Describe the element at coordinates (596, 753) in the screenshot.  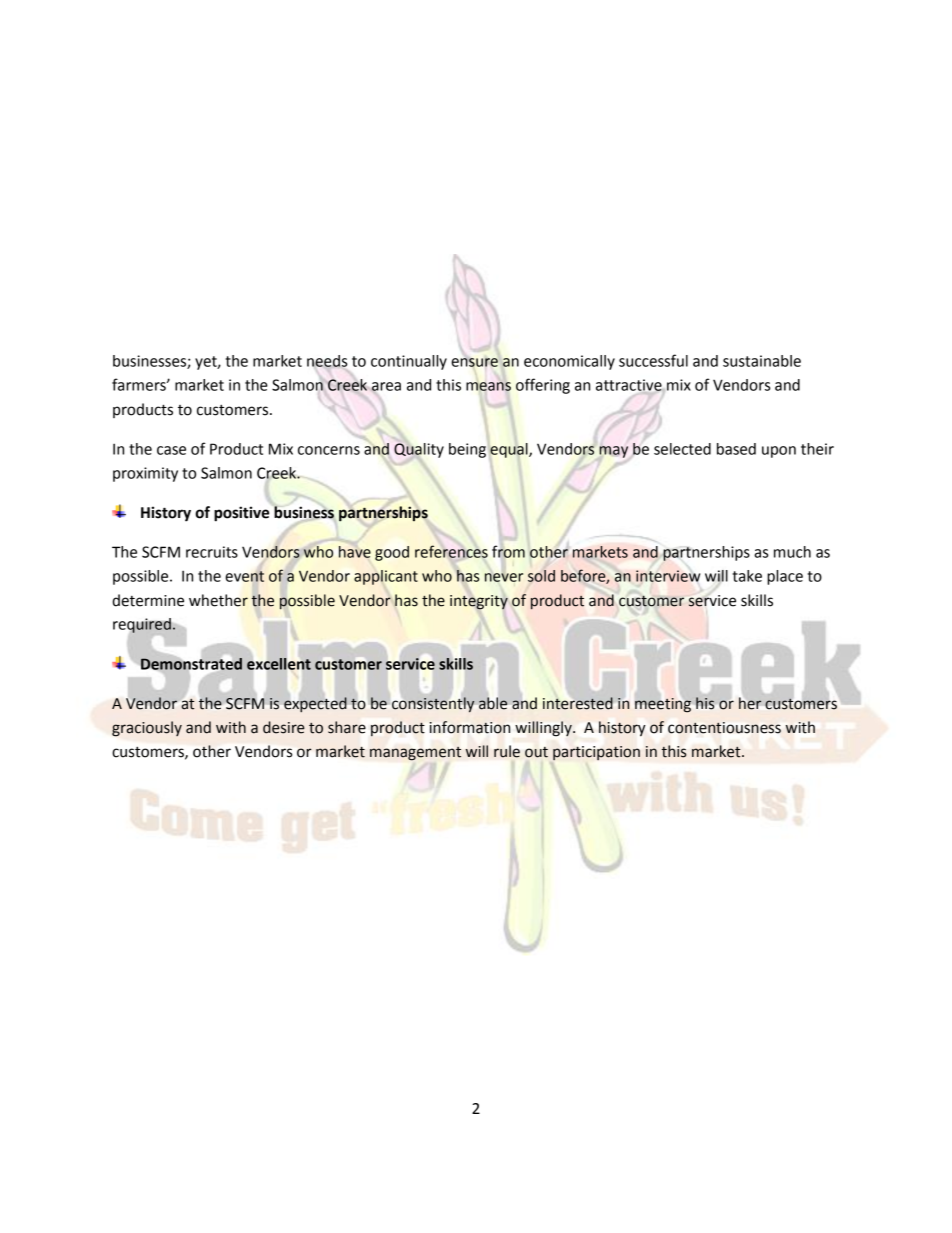
I see `participation` at that location.
